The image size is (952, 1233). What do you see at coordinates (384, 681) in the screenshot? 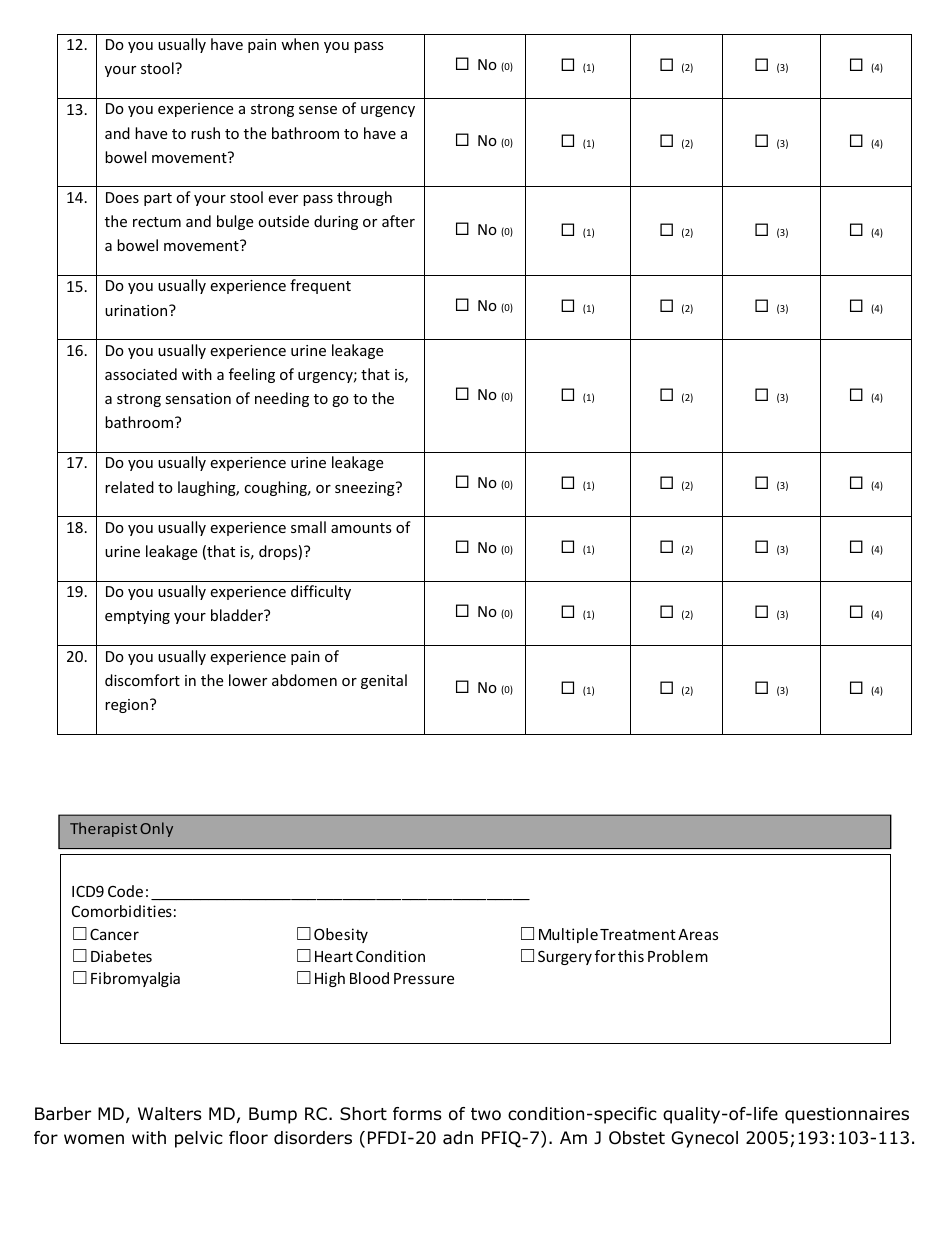
I see `genital` at bounding box center [384, 681].
